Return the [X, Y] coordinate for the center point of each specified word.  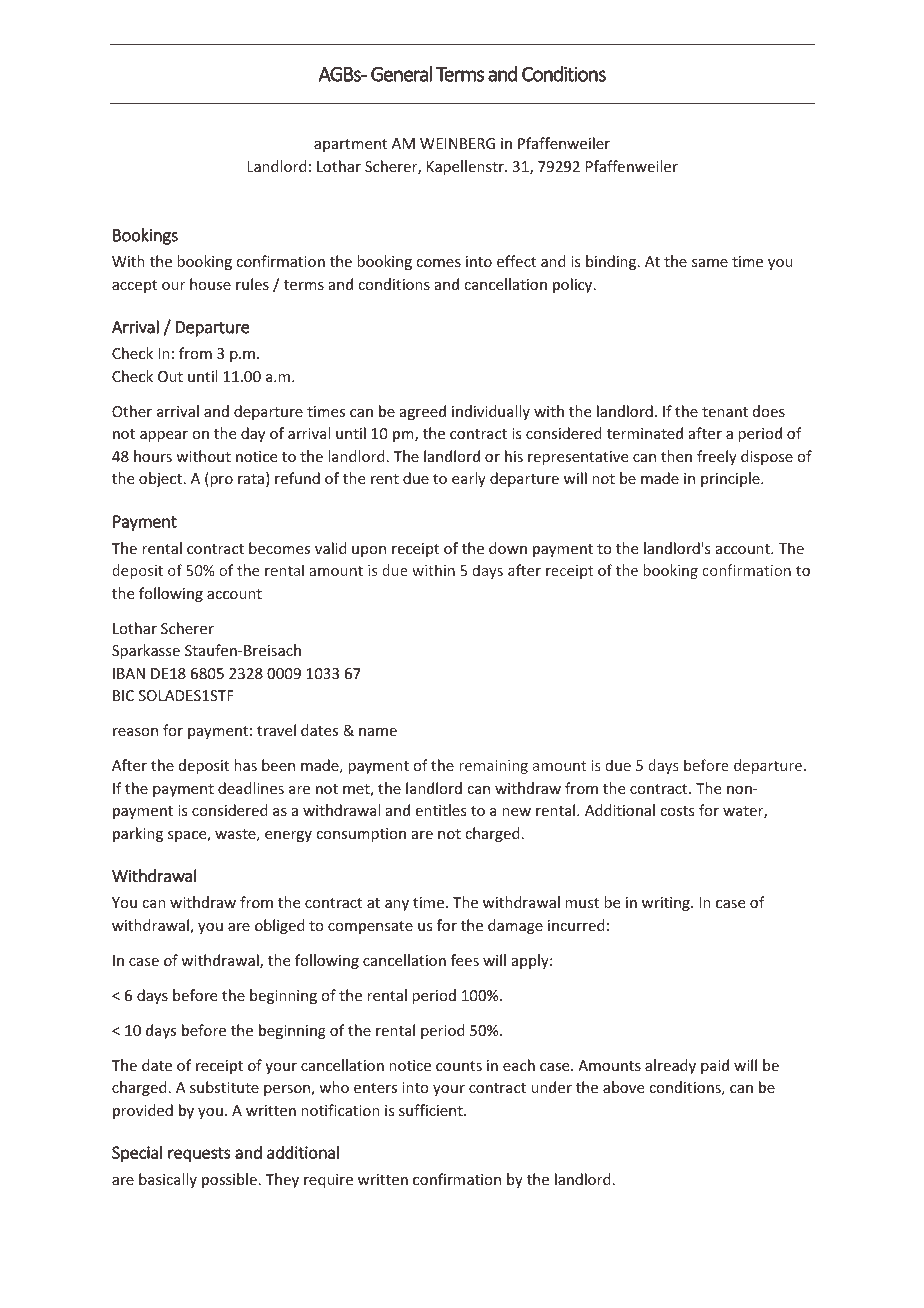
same [710, 263]
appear [164, 436]
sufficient [432, 1110]
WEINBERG [457, 143]
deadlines [251, 788]
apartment [350, 145]
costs [677, 811]
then [676, 456]
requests [199, 1154]
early [469, 479]
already [670, 1066]
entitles [441, 810]
